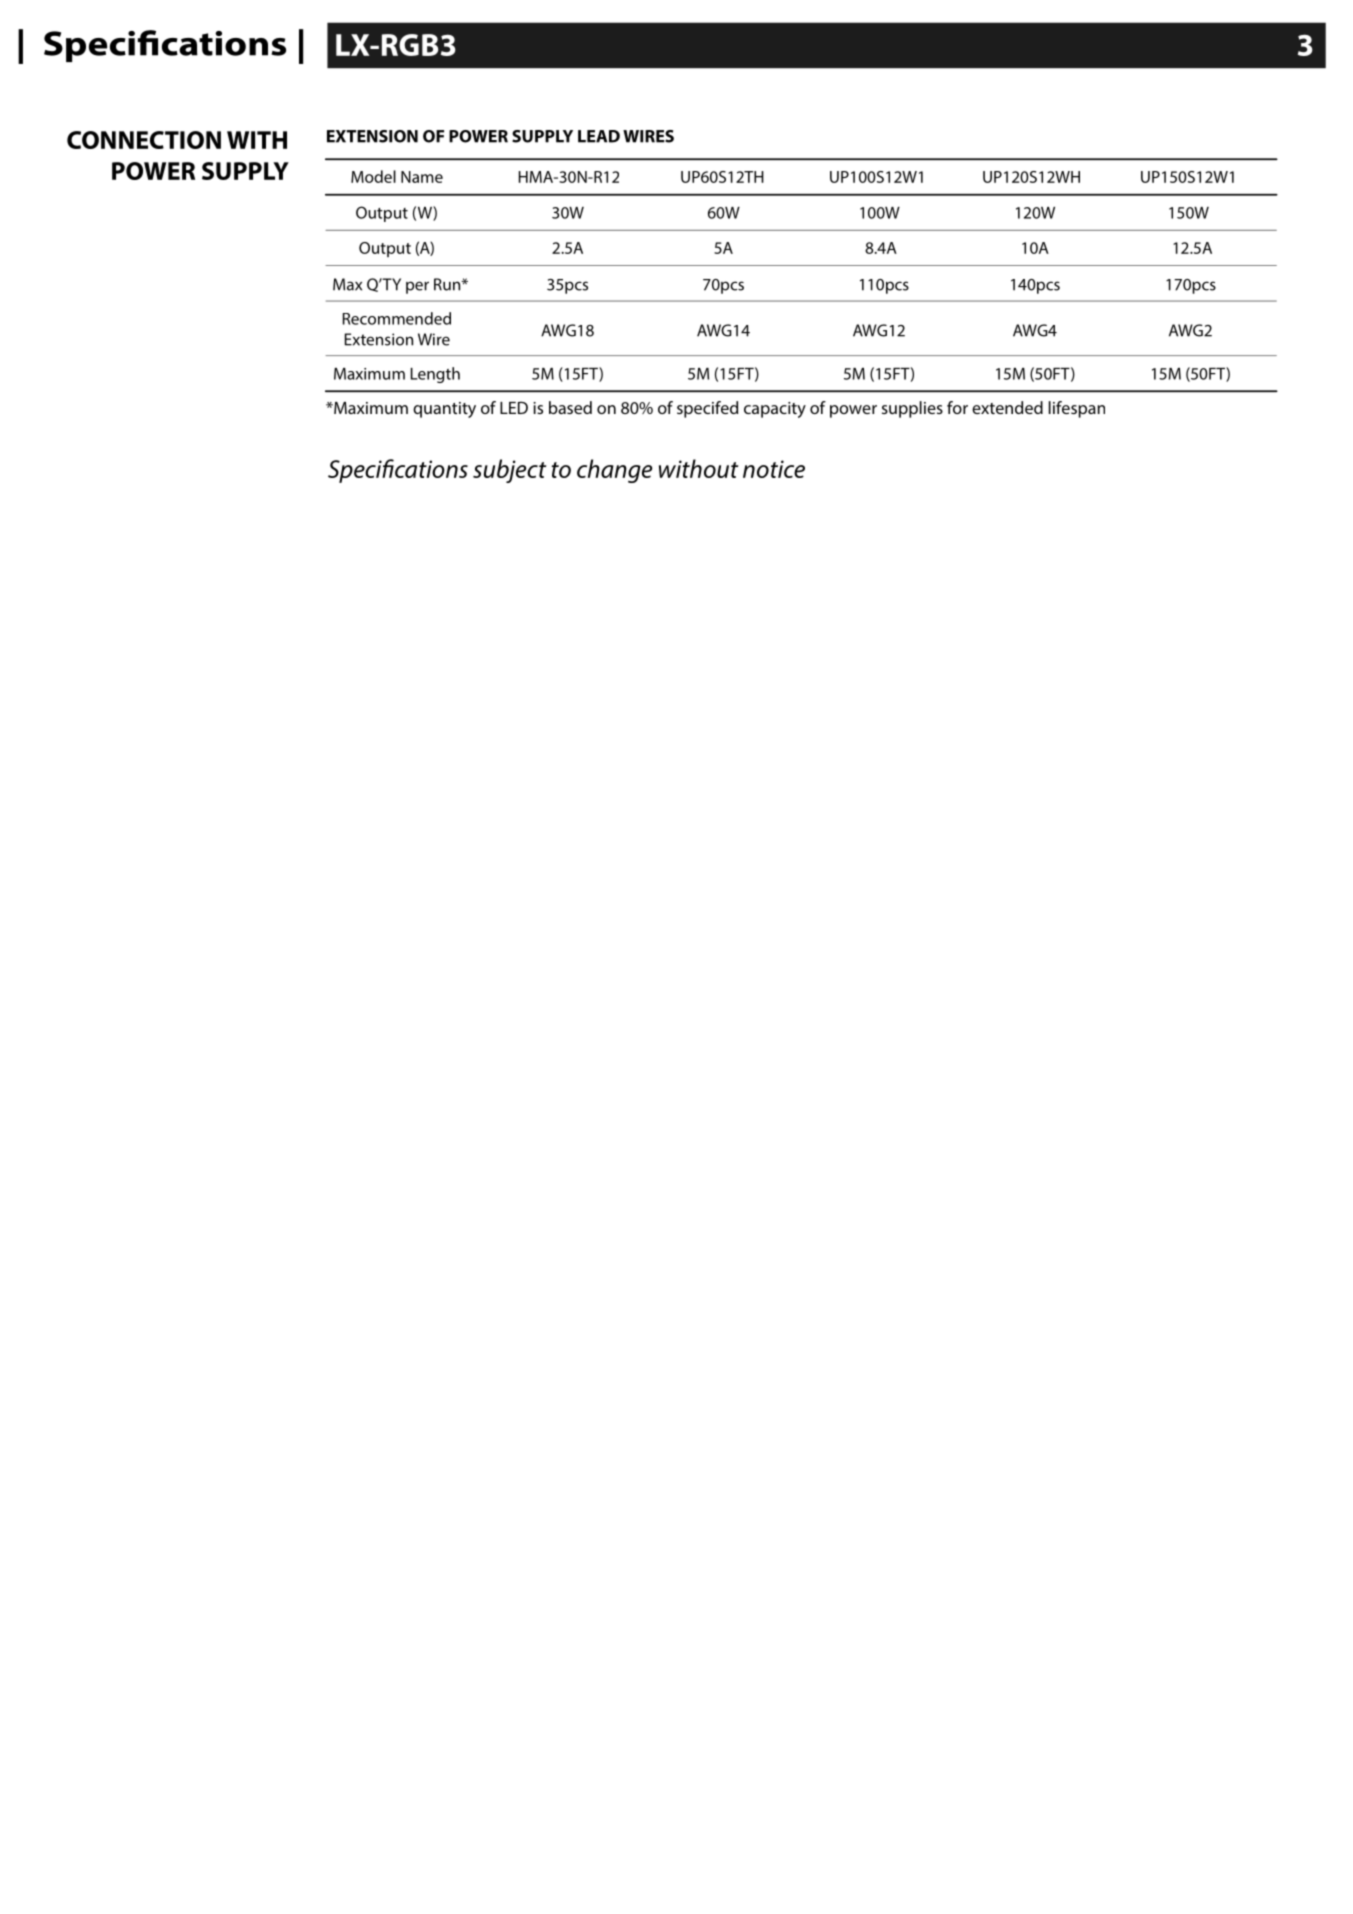  I want to click on Model, so click(373, 176).
